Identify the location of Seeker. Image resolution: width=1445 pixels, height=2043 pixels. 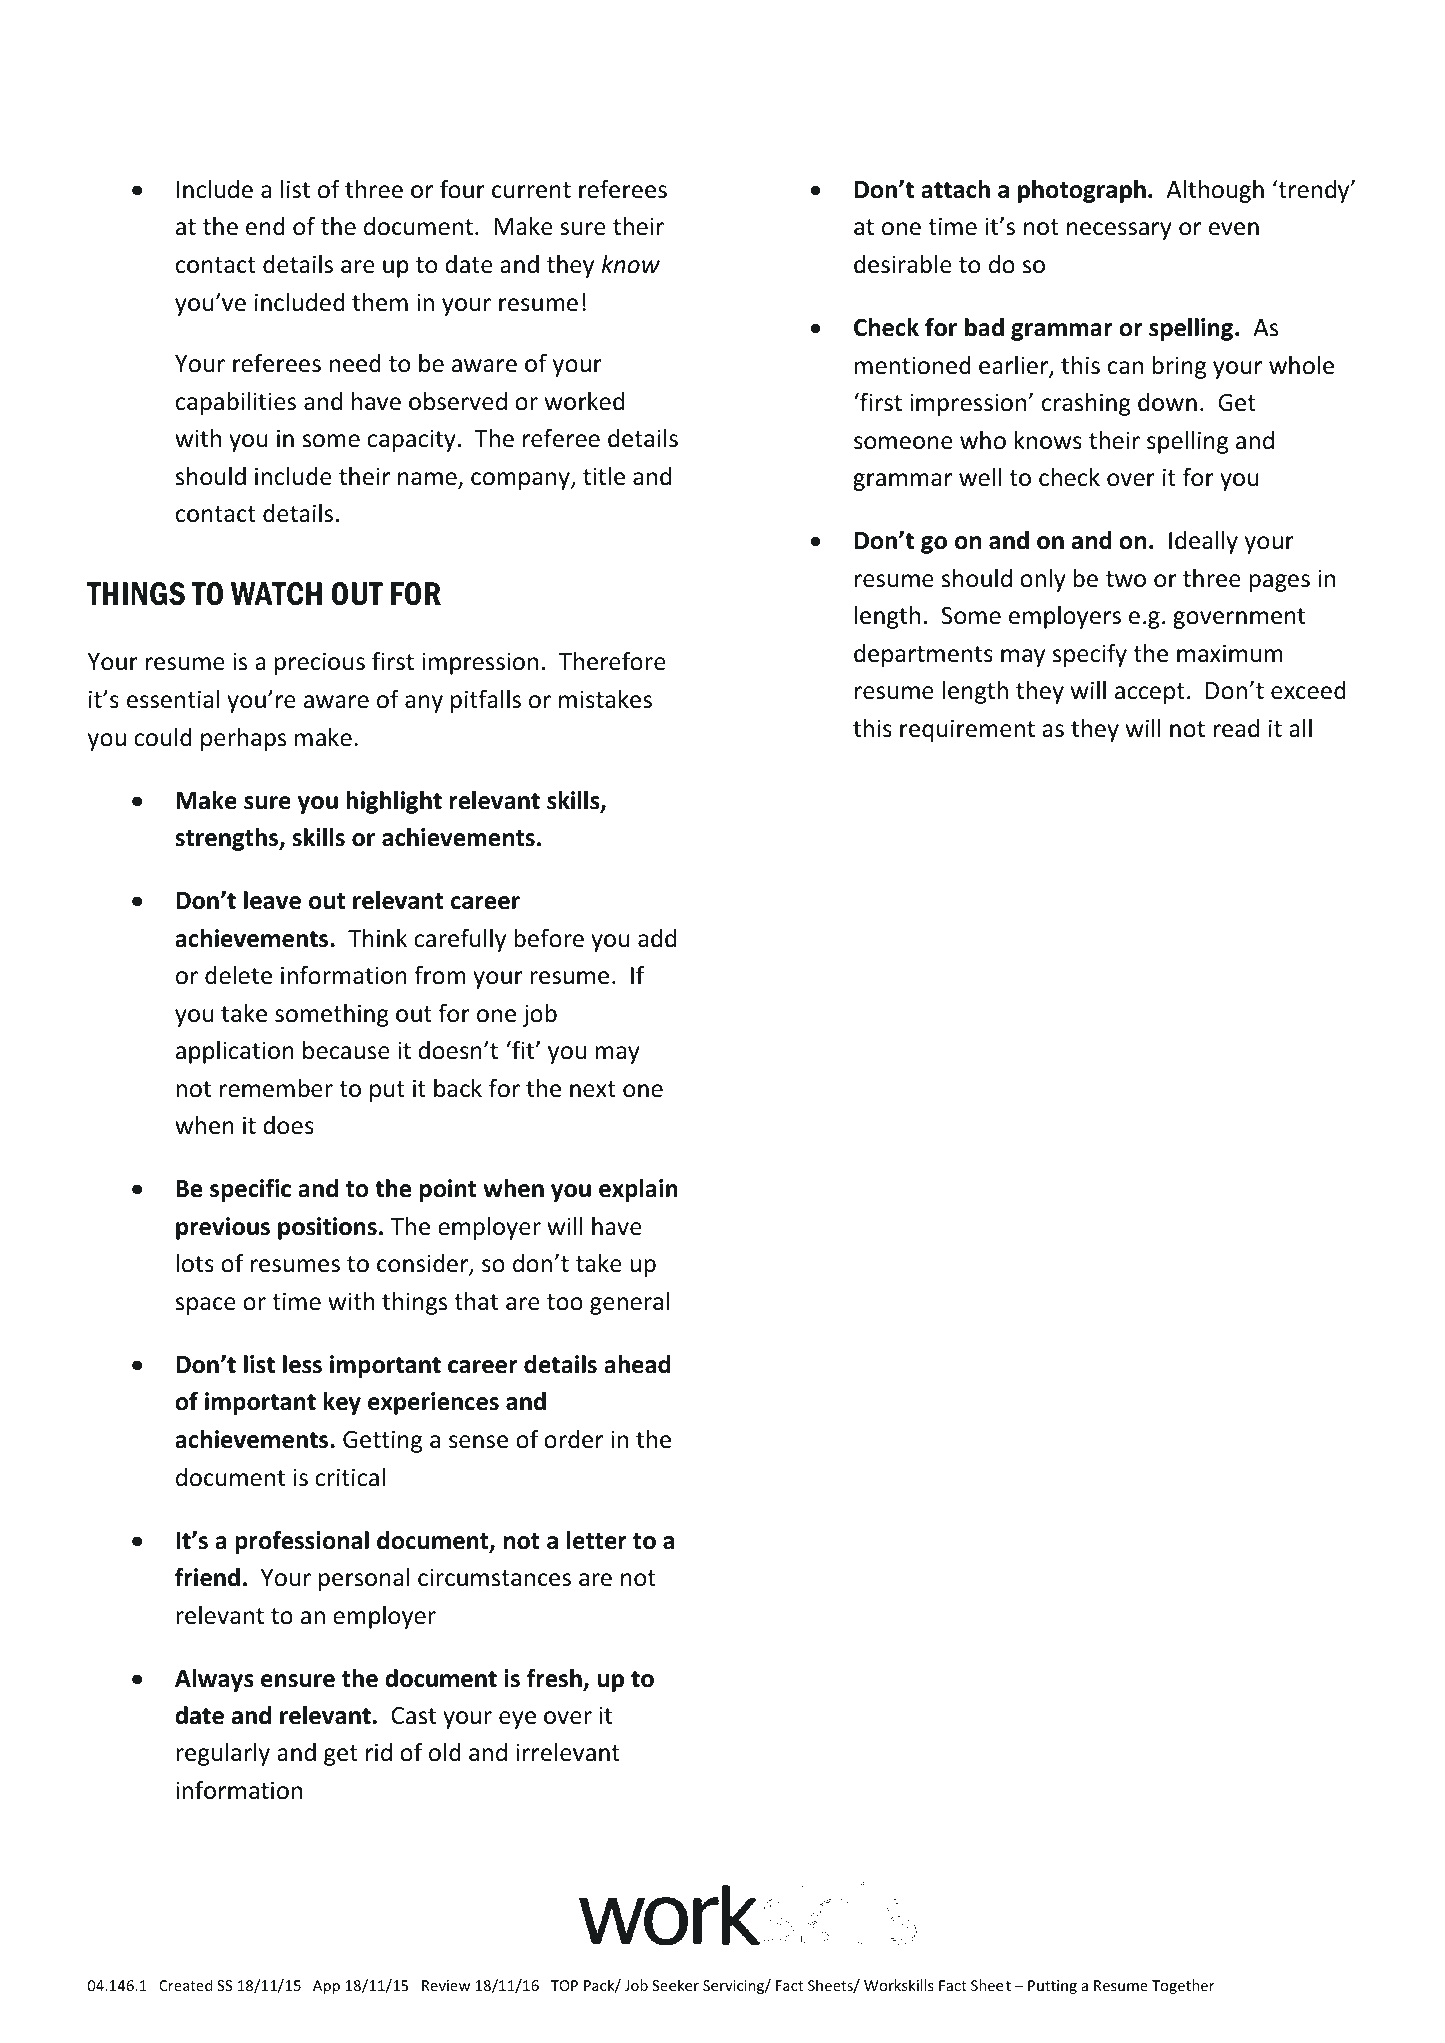
(675, 1985).
